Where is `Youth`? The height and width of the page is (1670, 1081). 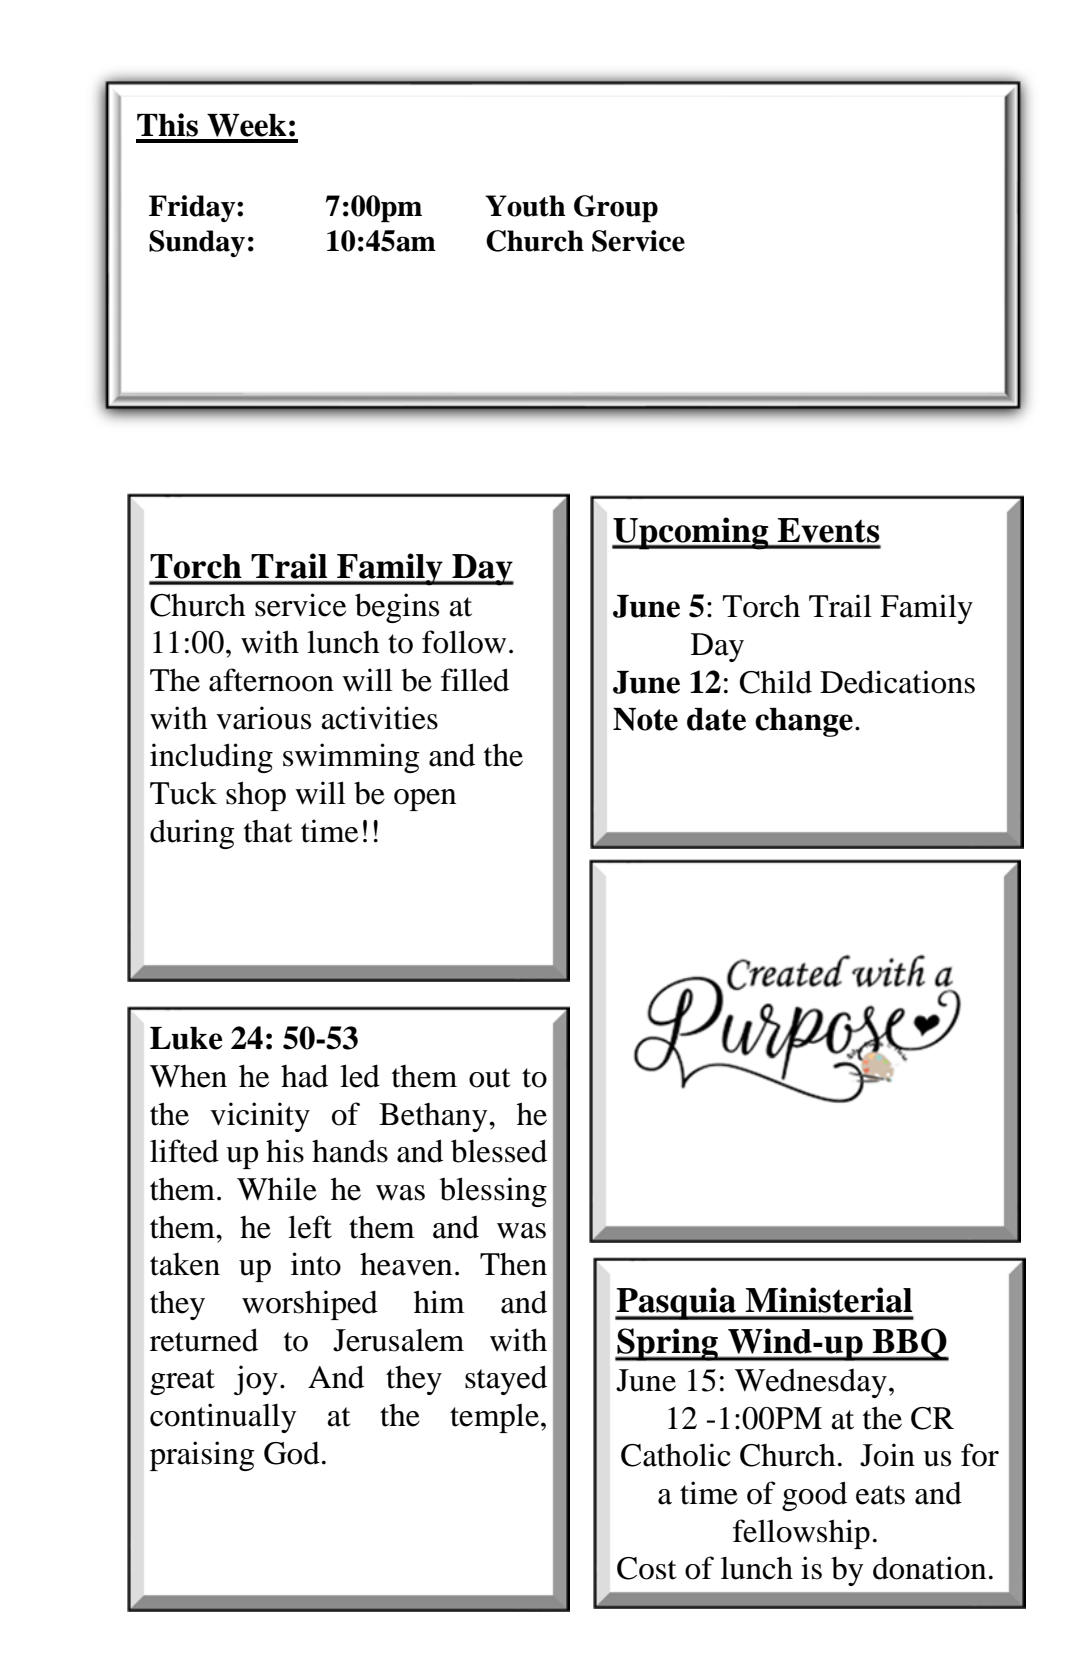 Youth is located at coordinates (525, 206).
